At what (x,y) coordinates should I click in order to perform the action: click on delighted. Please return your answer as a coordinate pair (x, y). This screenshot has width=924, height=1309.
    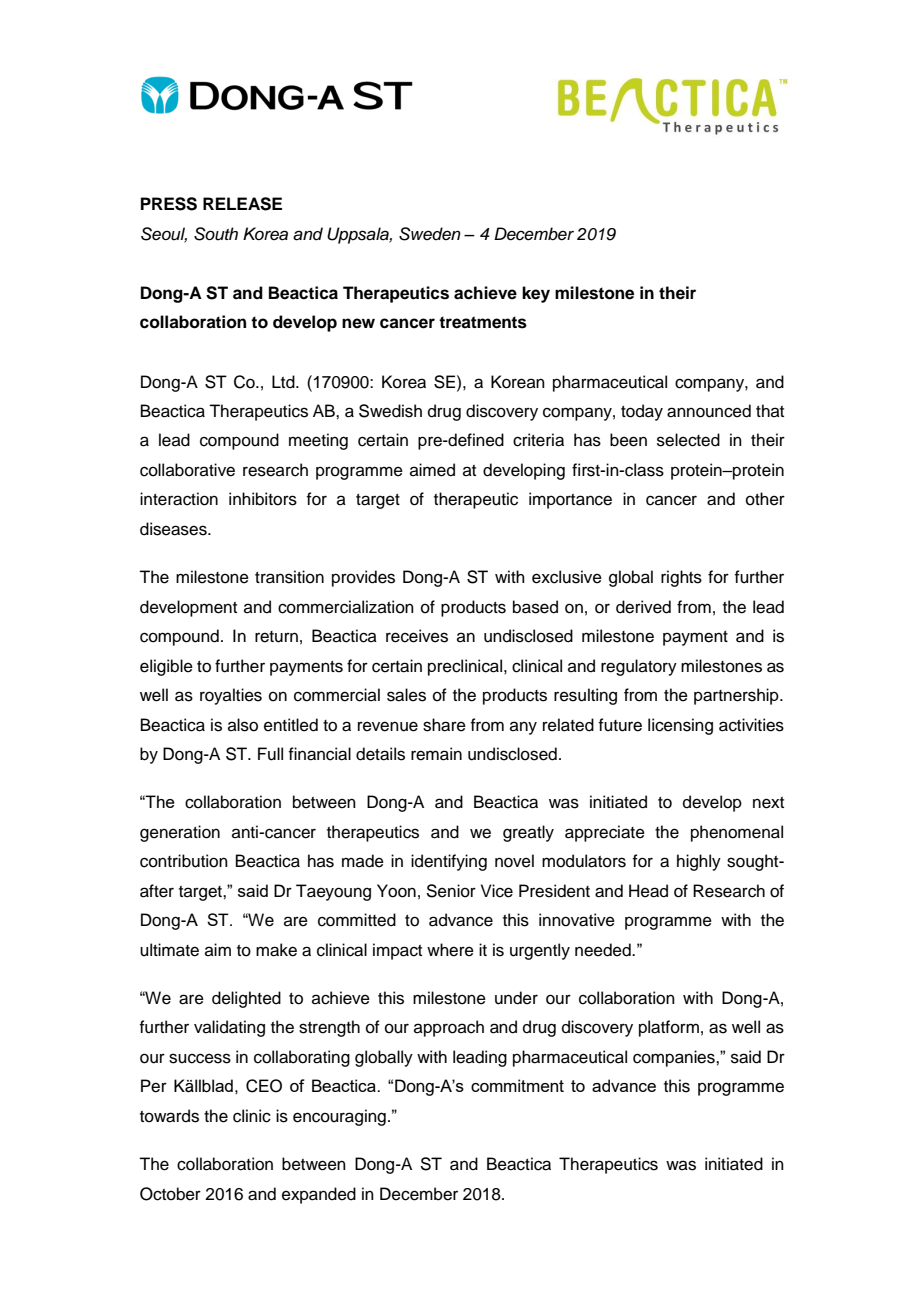
    Looking at the image, I should click on (246, 999).
